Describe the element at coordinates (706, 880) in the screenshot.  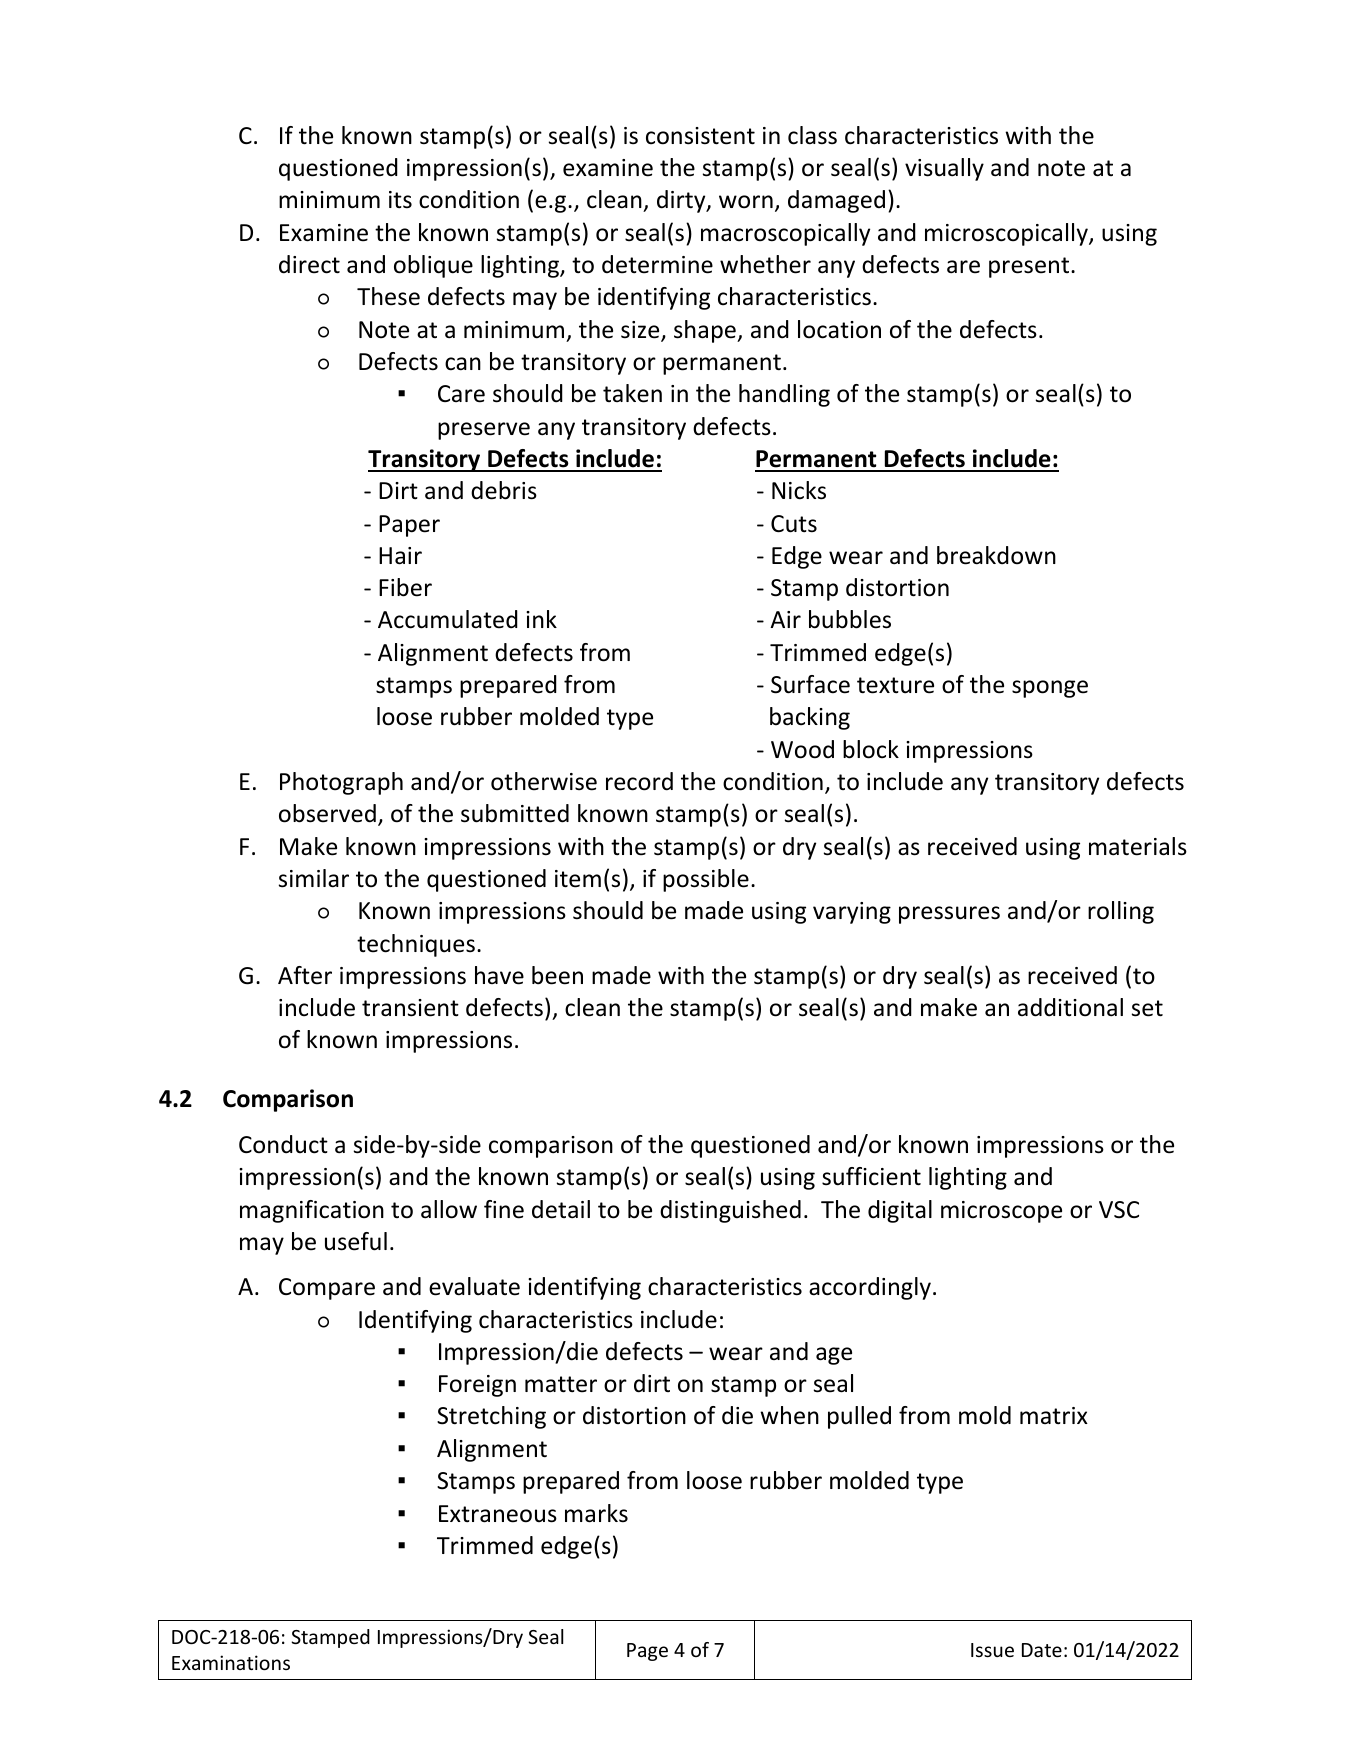
I see `possible` at that location.
